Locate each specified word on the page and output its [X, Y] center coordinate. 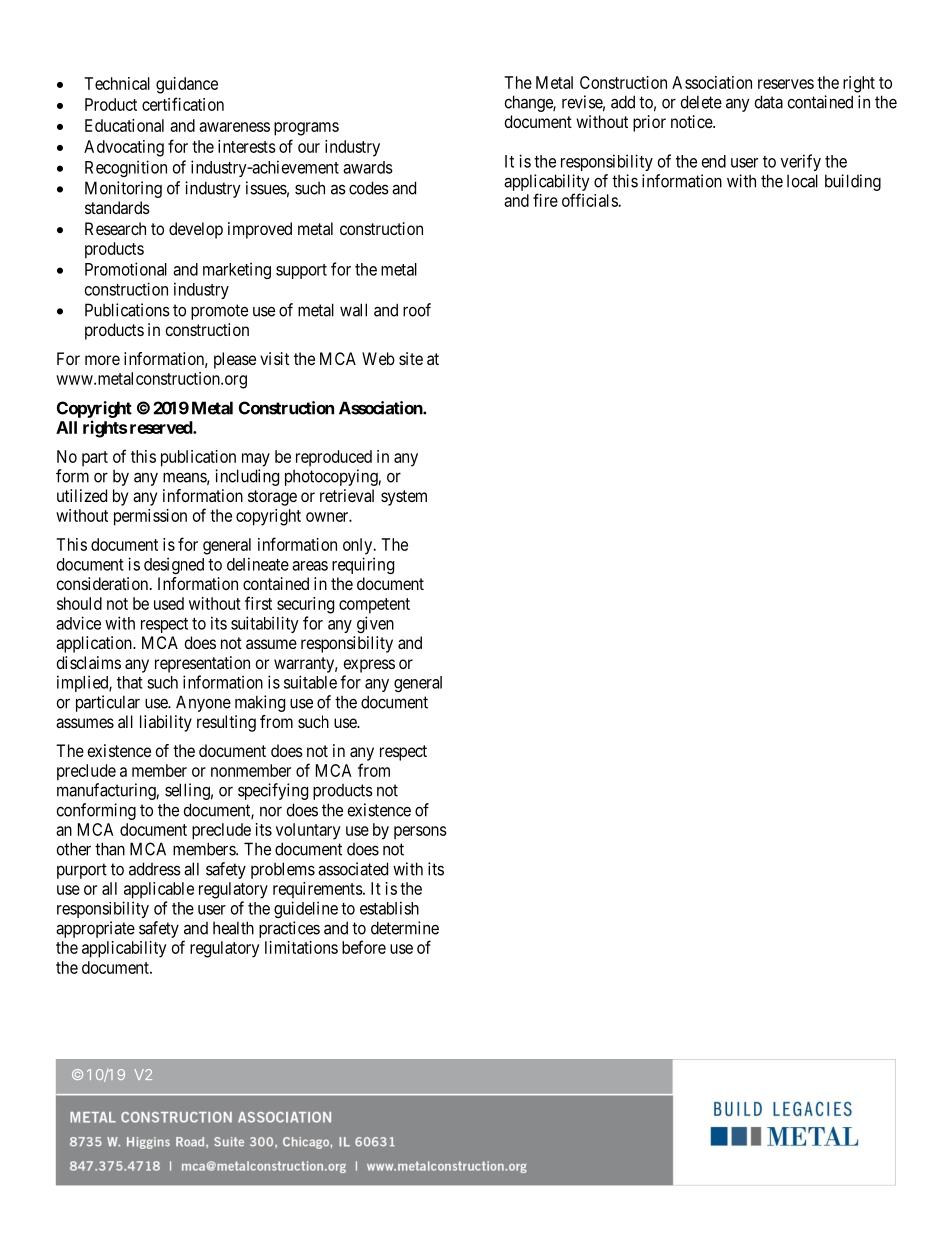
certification [183, 104]
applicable [159, 890]
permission [150, 517]
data [769, 102]
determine [405, 928]
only [359, 546]
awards [368, 167]
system [404, 498]
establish [389, 908]
